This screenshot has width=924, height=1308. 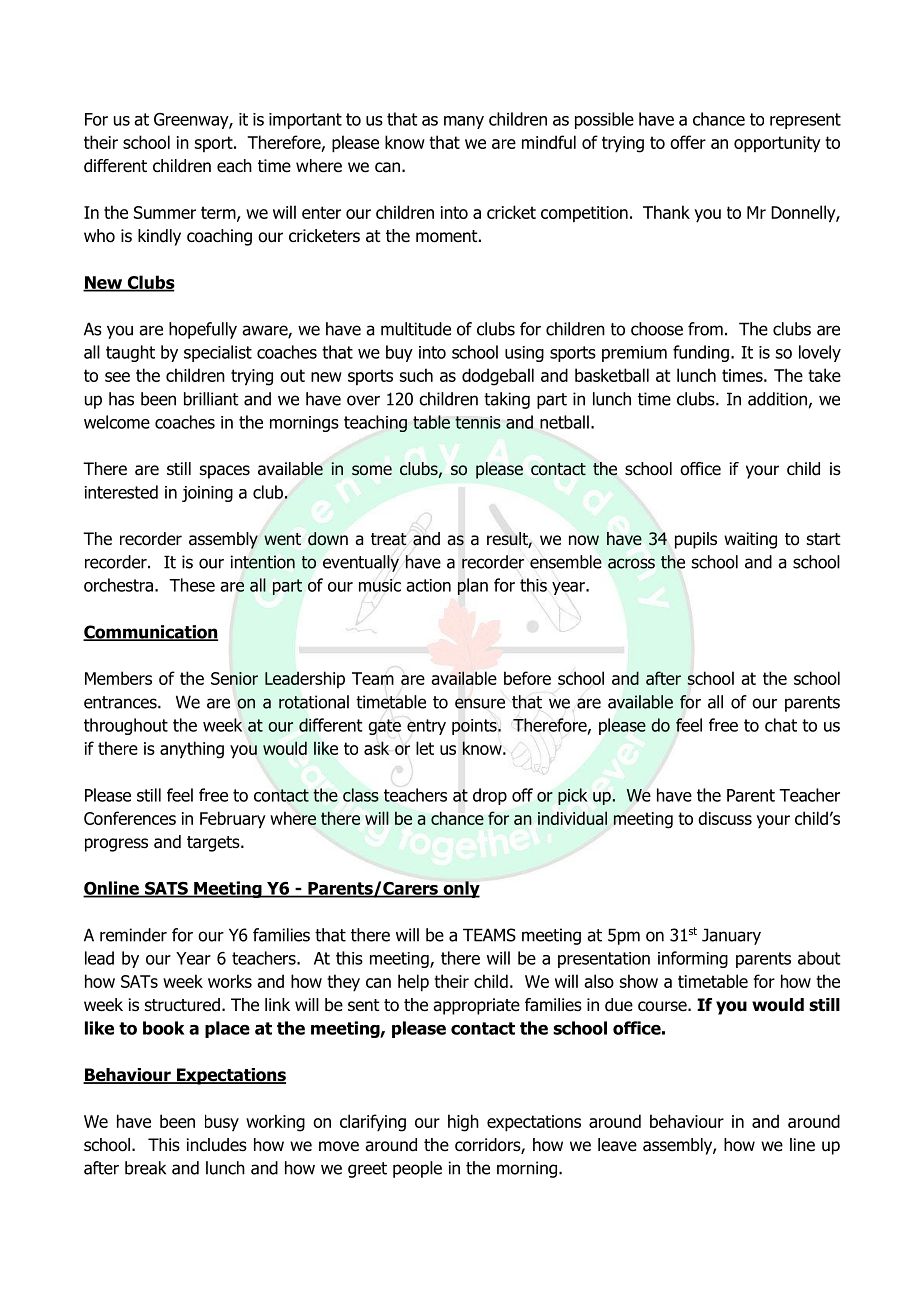 What do you see at coordinates (731, 936) in the screenshot?
I see `January` at bounding box center [731, 936].
